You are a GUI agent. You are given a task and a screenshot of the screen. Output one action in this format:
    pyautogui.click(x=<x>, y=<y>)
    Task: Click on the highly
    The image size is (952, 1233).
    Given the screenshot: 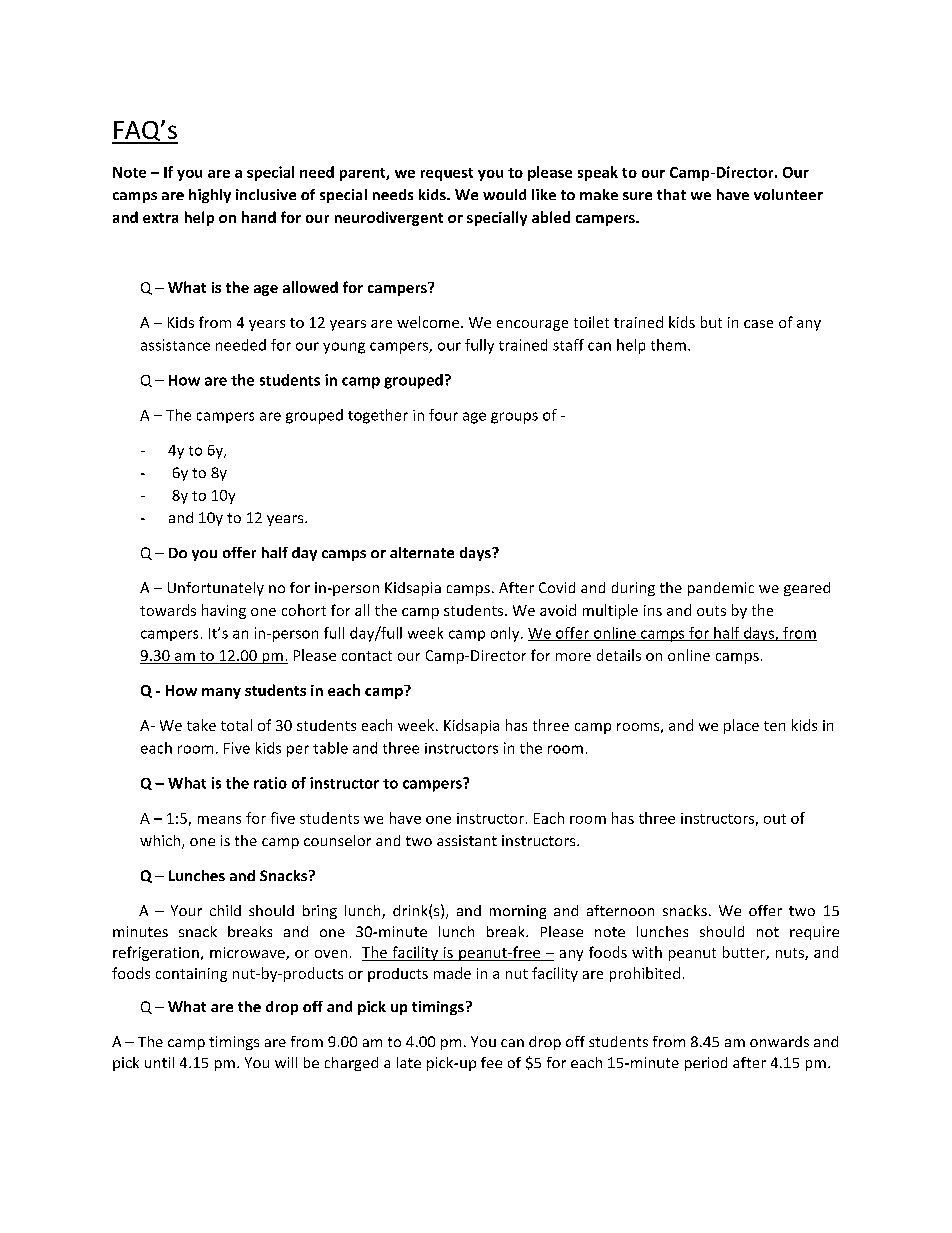 What is the action you would take?
    pyautogui.click(x=210, y=196)
